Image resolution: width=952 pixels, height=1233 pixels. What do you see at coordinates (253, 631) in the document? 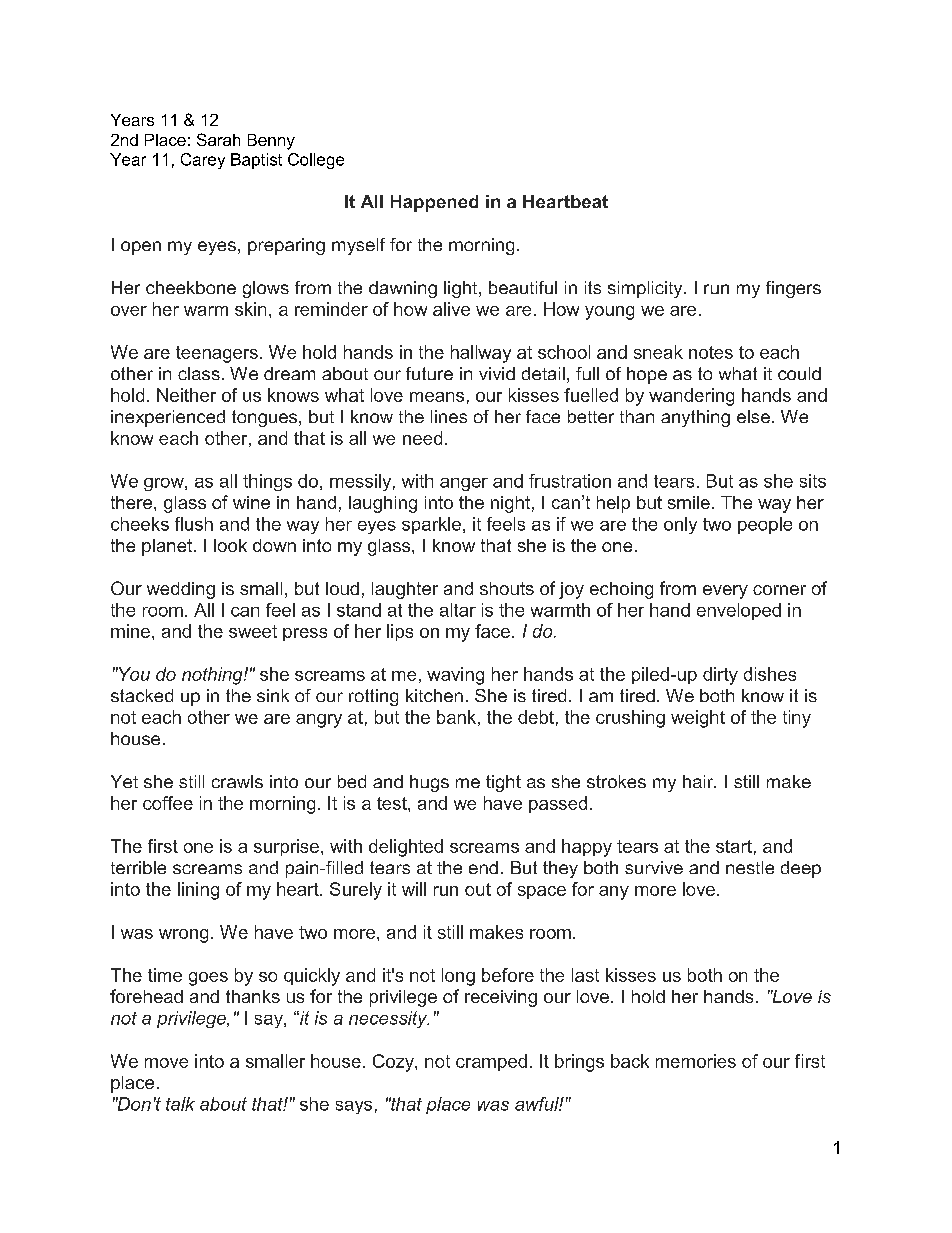
I see `sweet` at bounding box center [253, 631].
